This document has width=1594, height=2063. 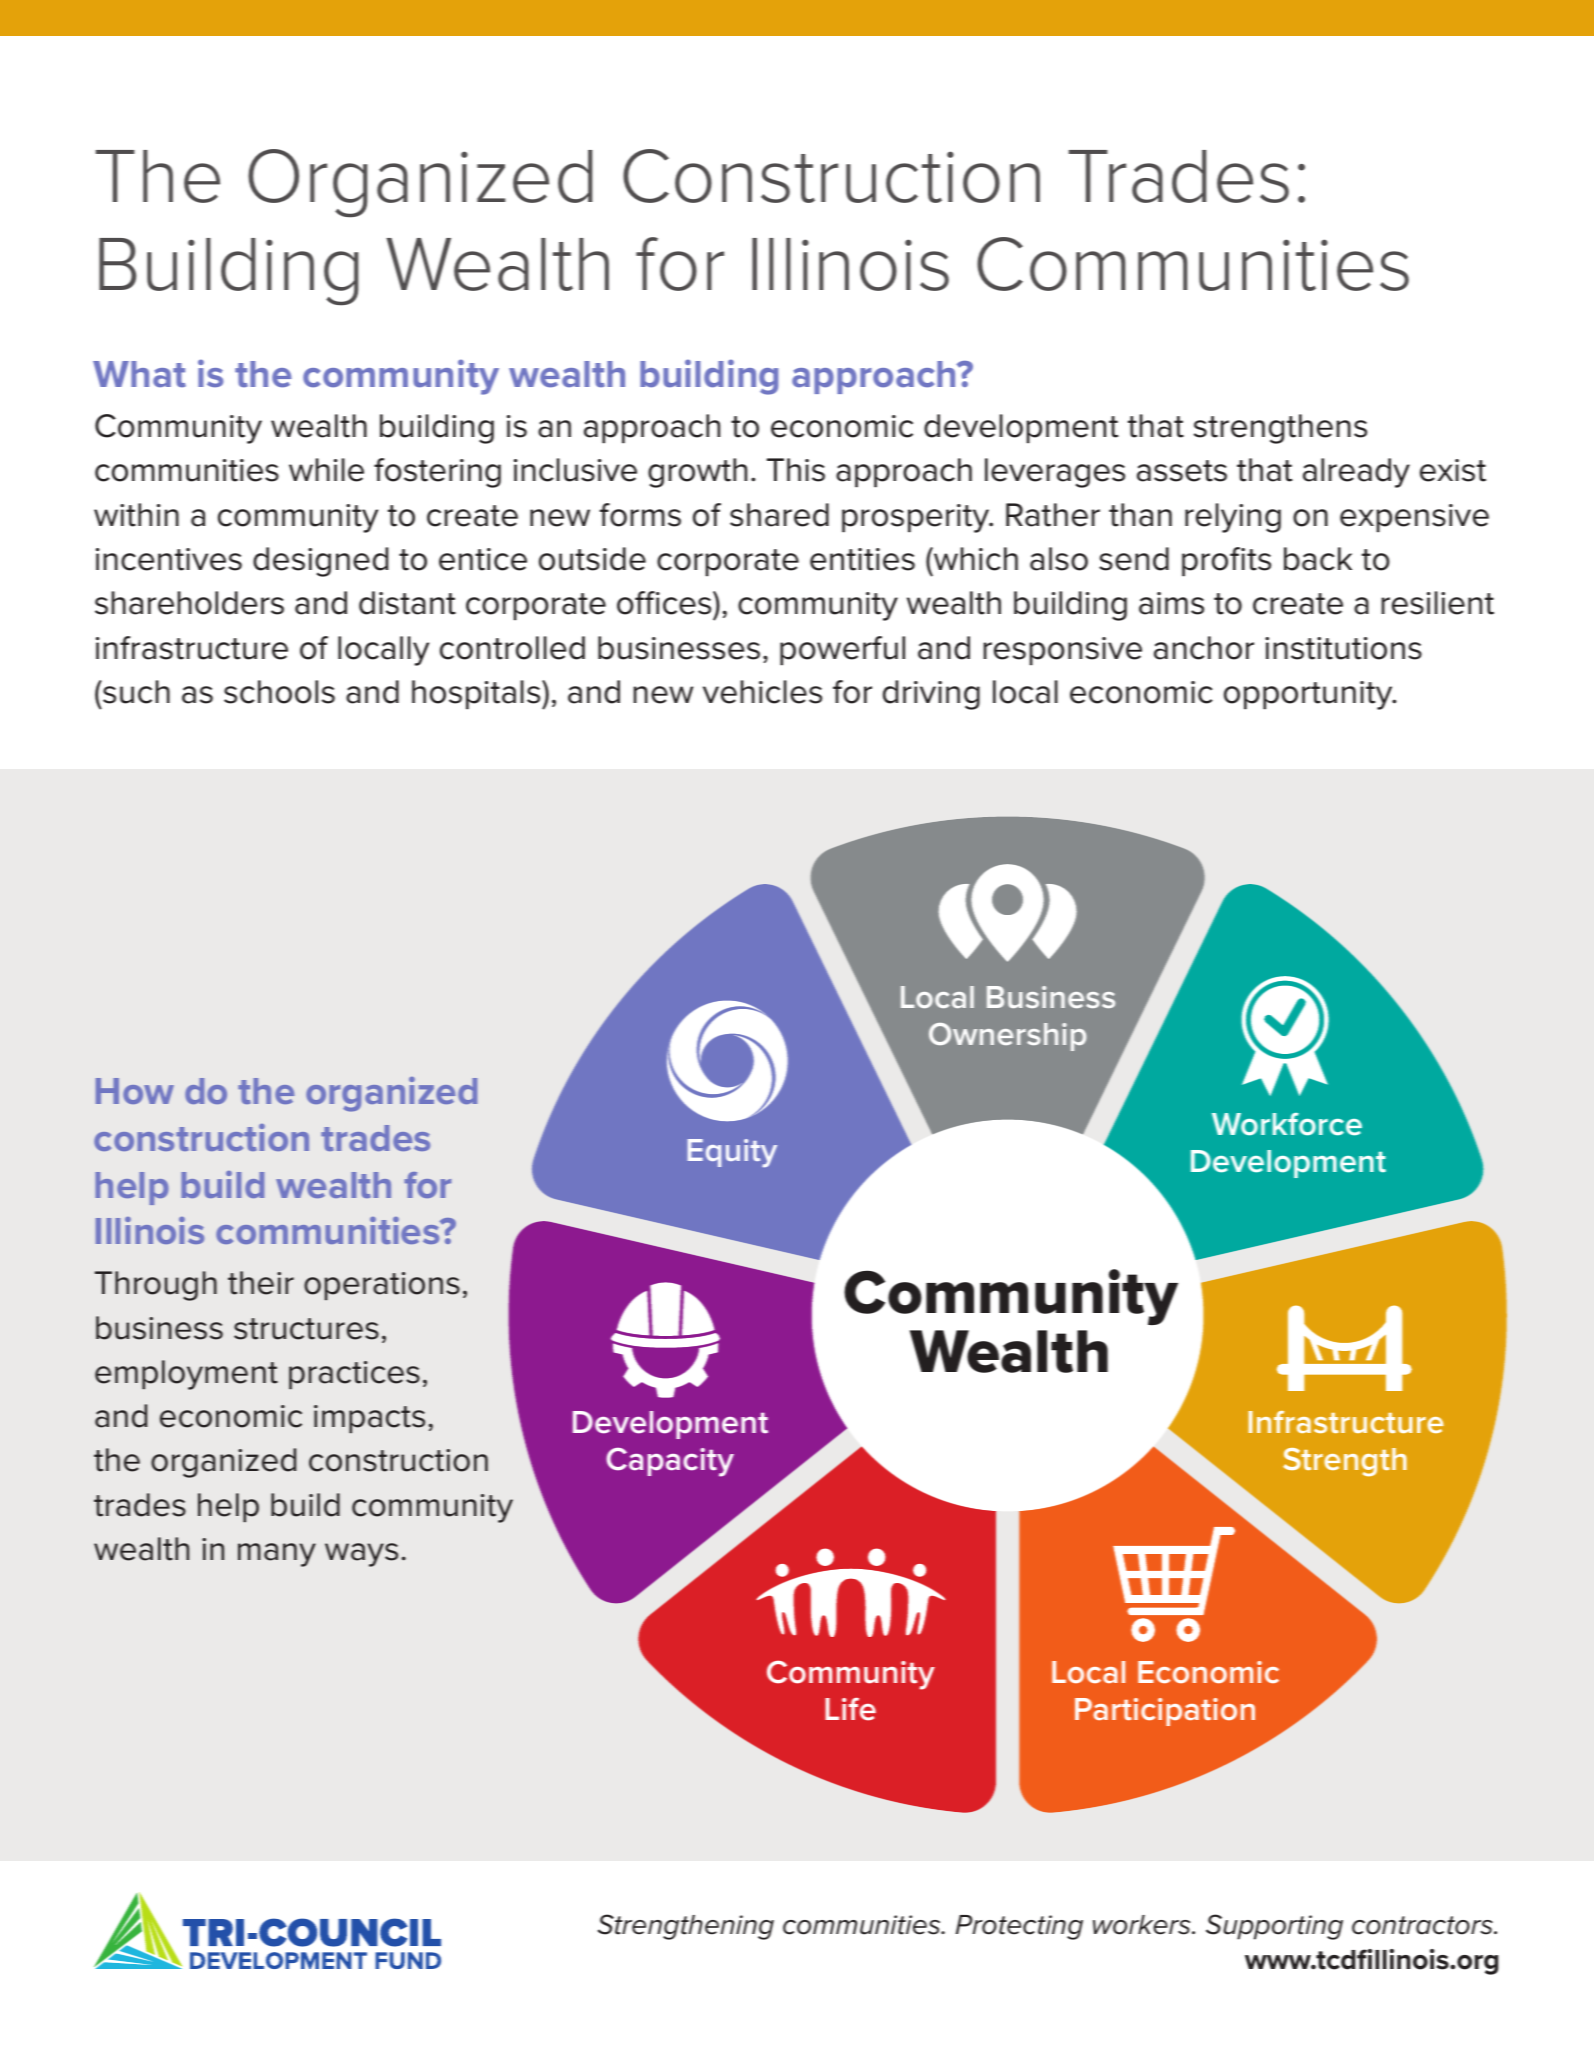 What do you see at coordinates (261, 1283) in the document?
I see `their` at bounding box center [261, 1283].
